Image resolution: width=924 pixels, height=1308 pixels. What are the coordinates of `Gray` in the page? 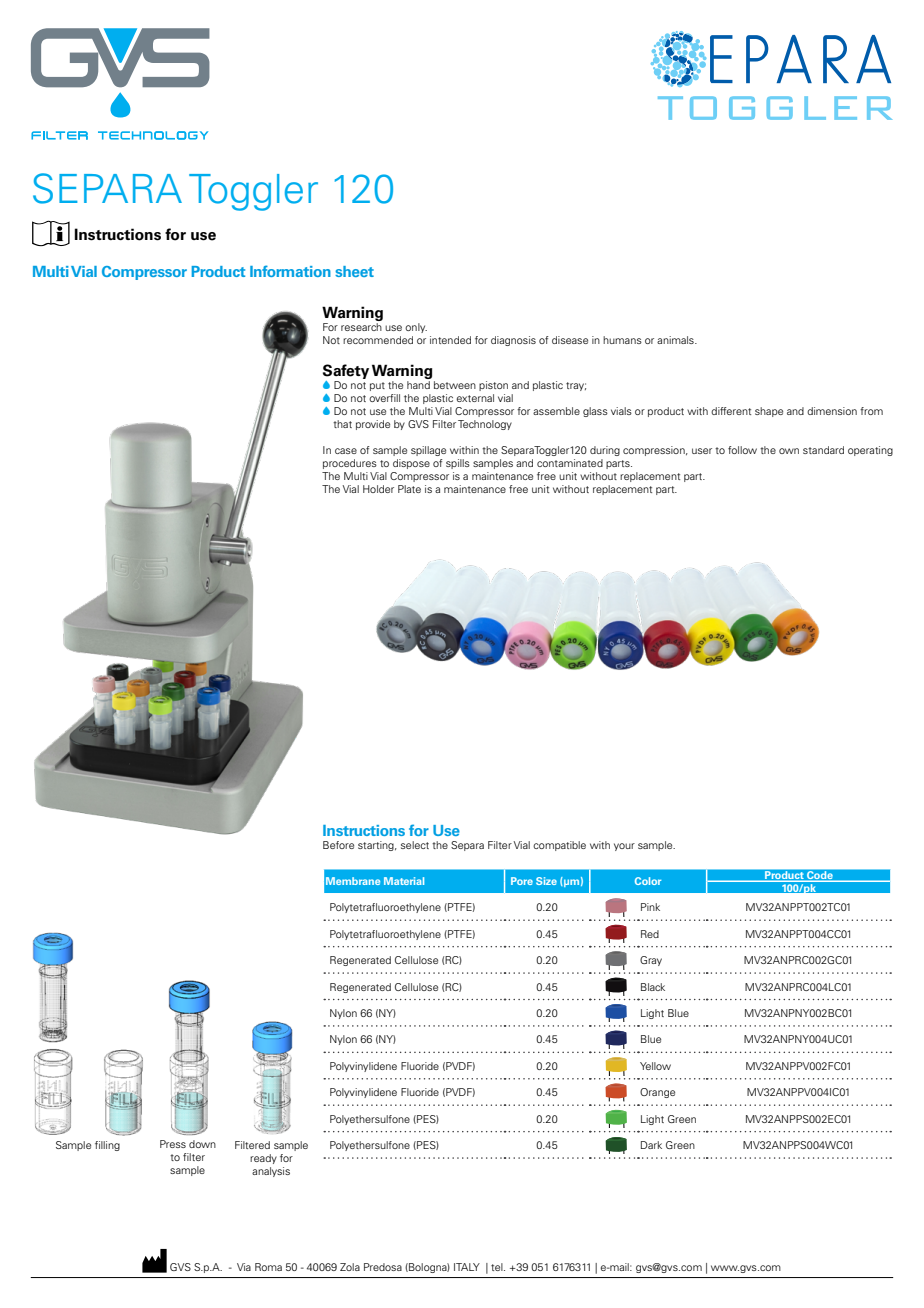 It's located at (651, 961).
